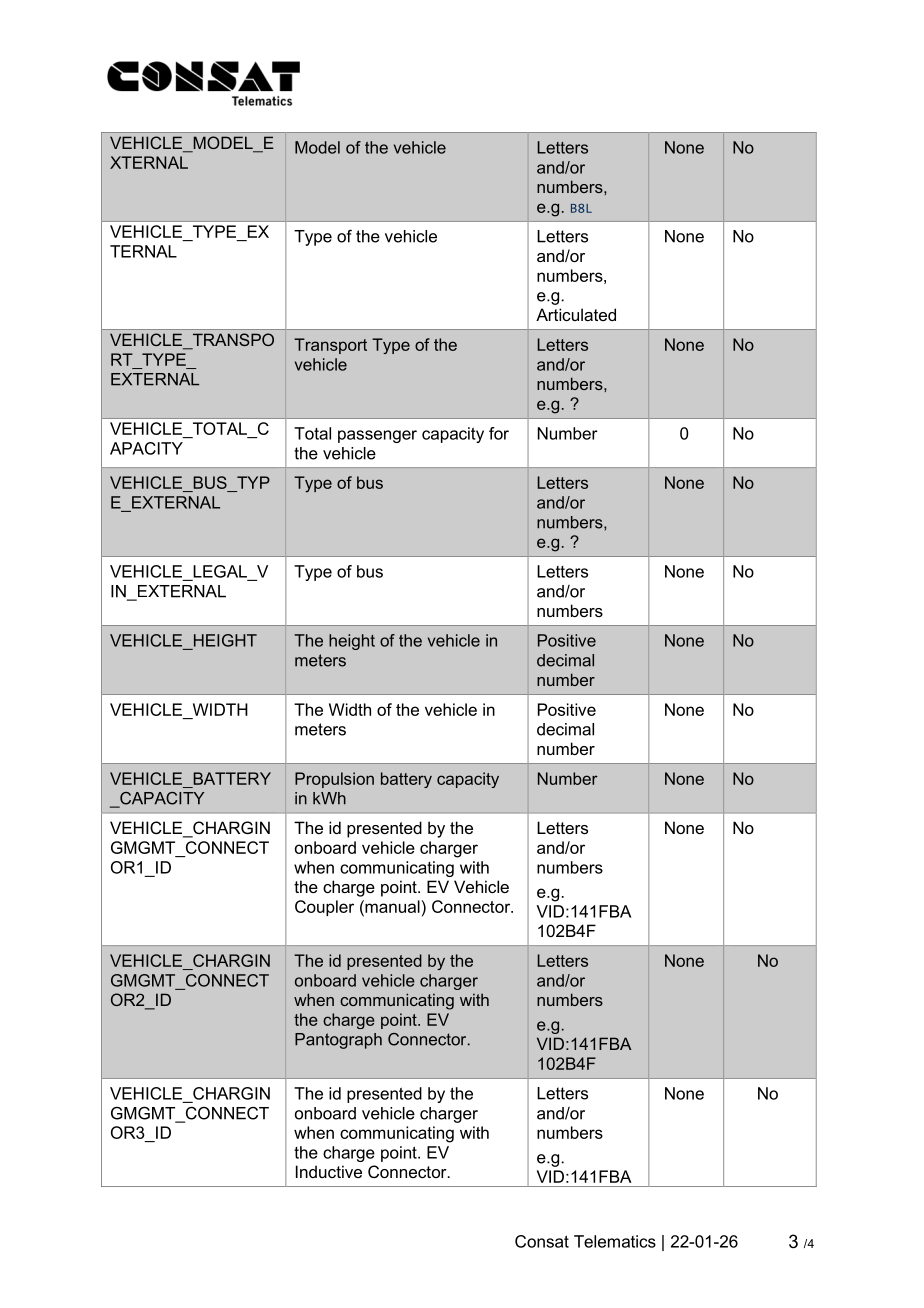 The width and height of the screenshot is (924, 1308). I want to click on manual, so click(391, 906).
